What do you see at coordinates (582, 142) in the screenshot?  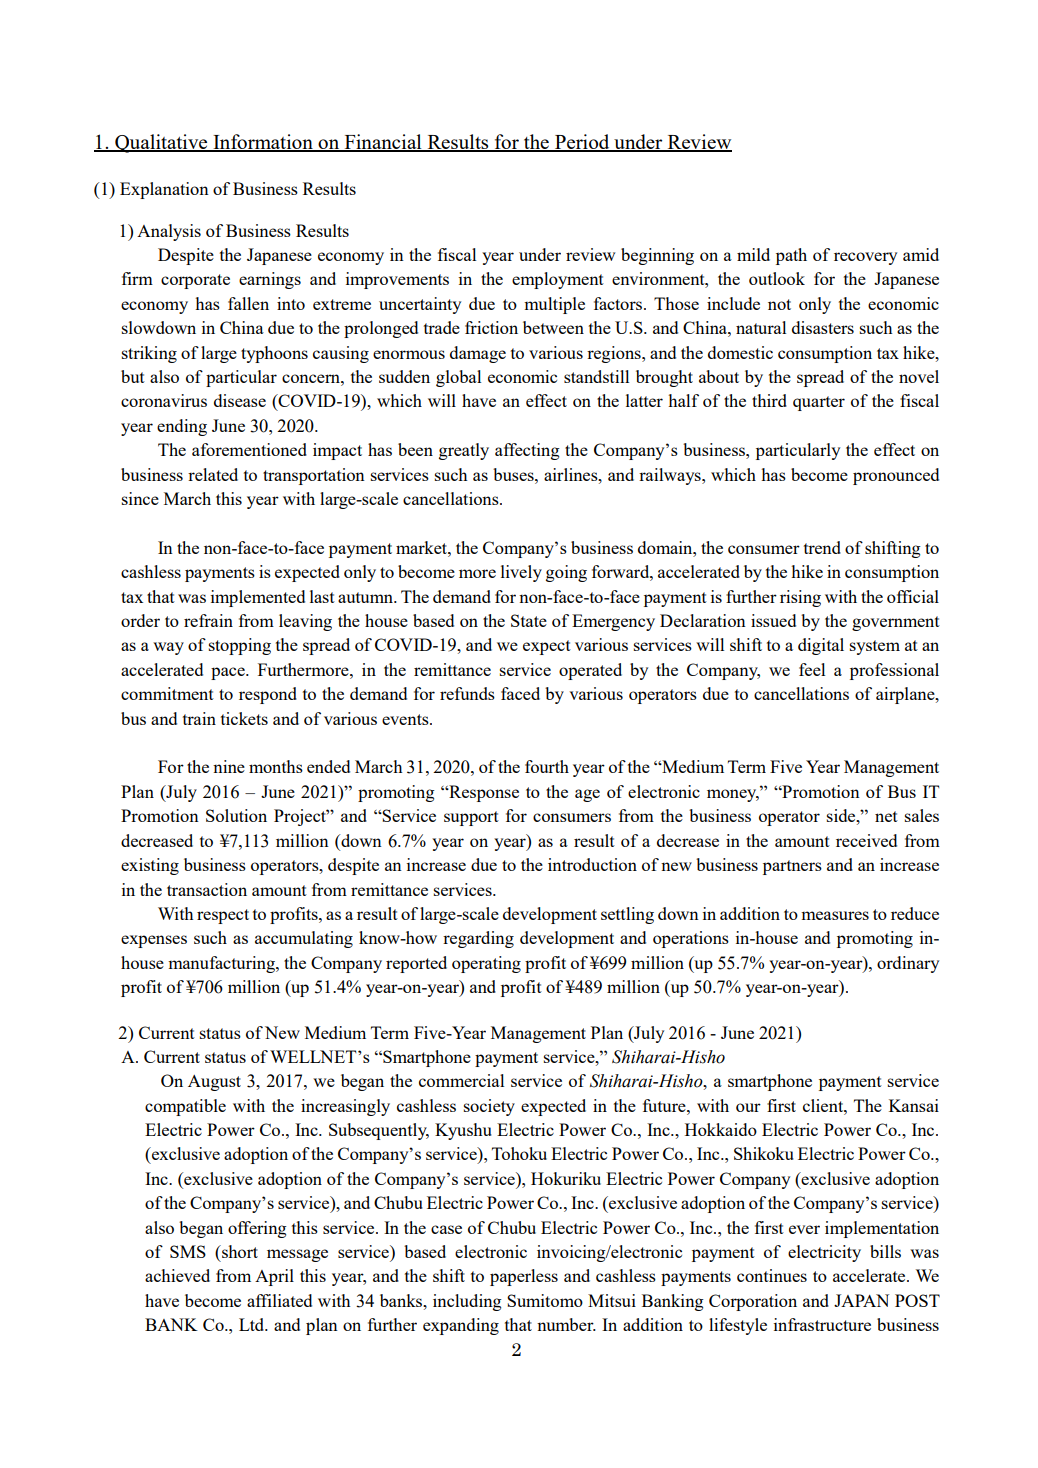 I see `Period` at bounding box center [582, 142].
